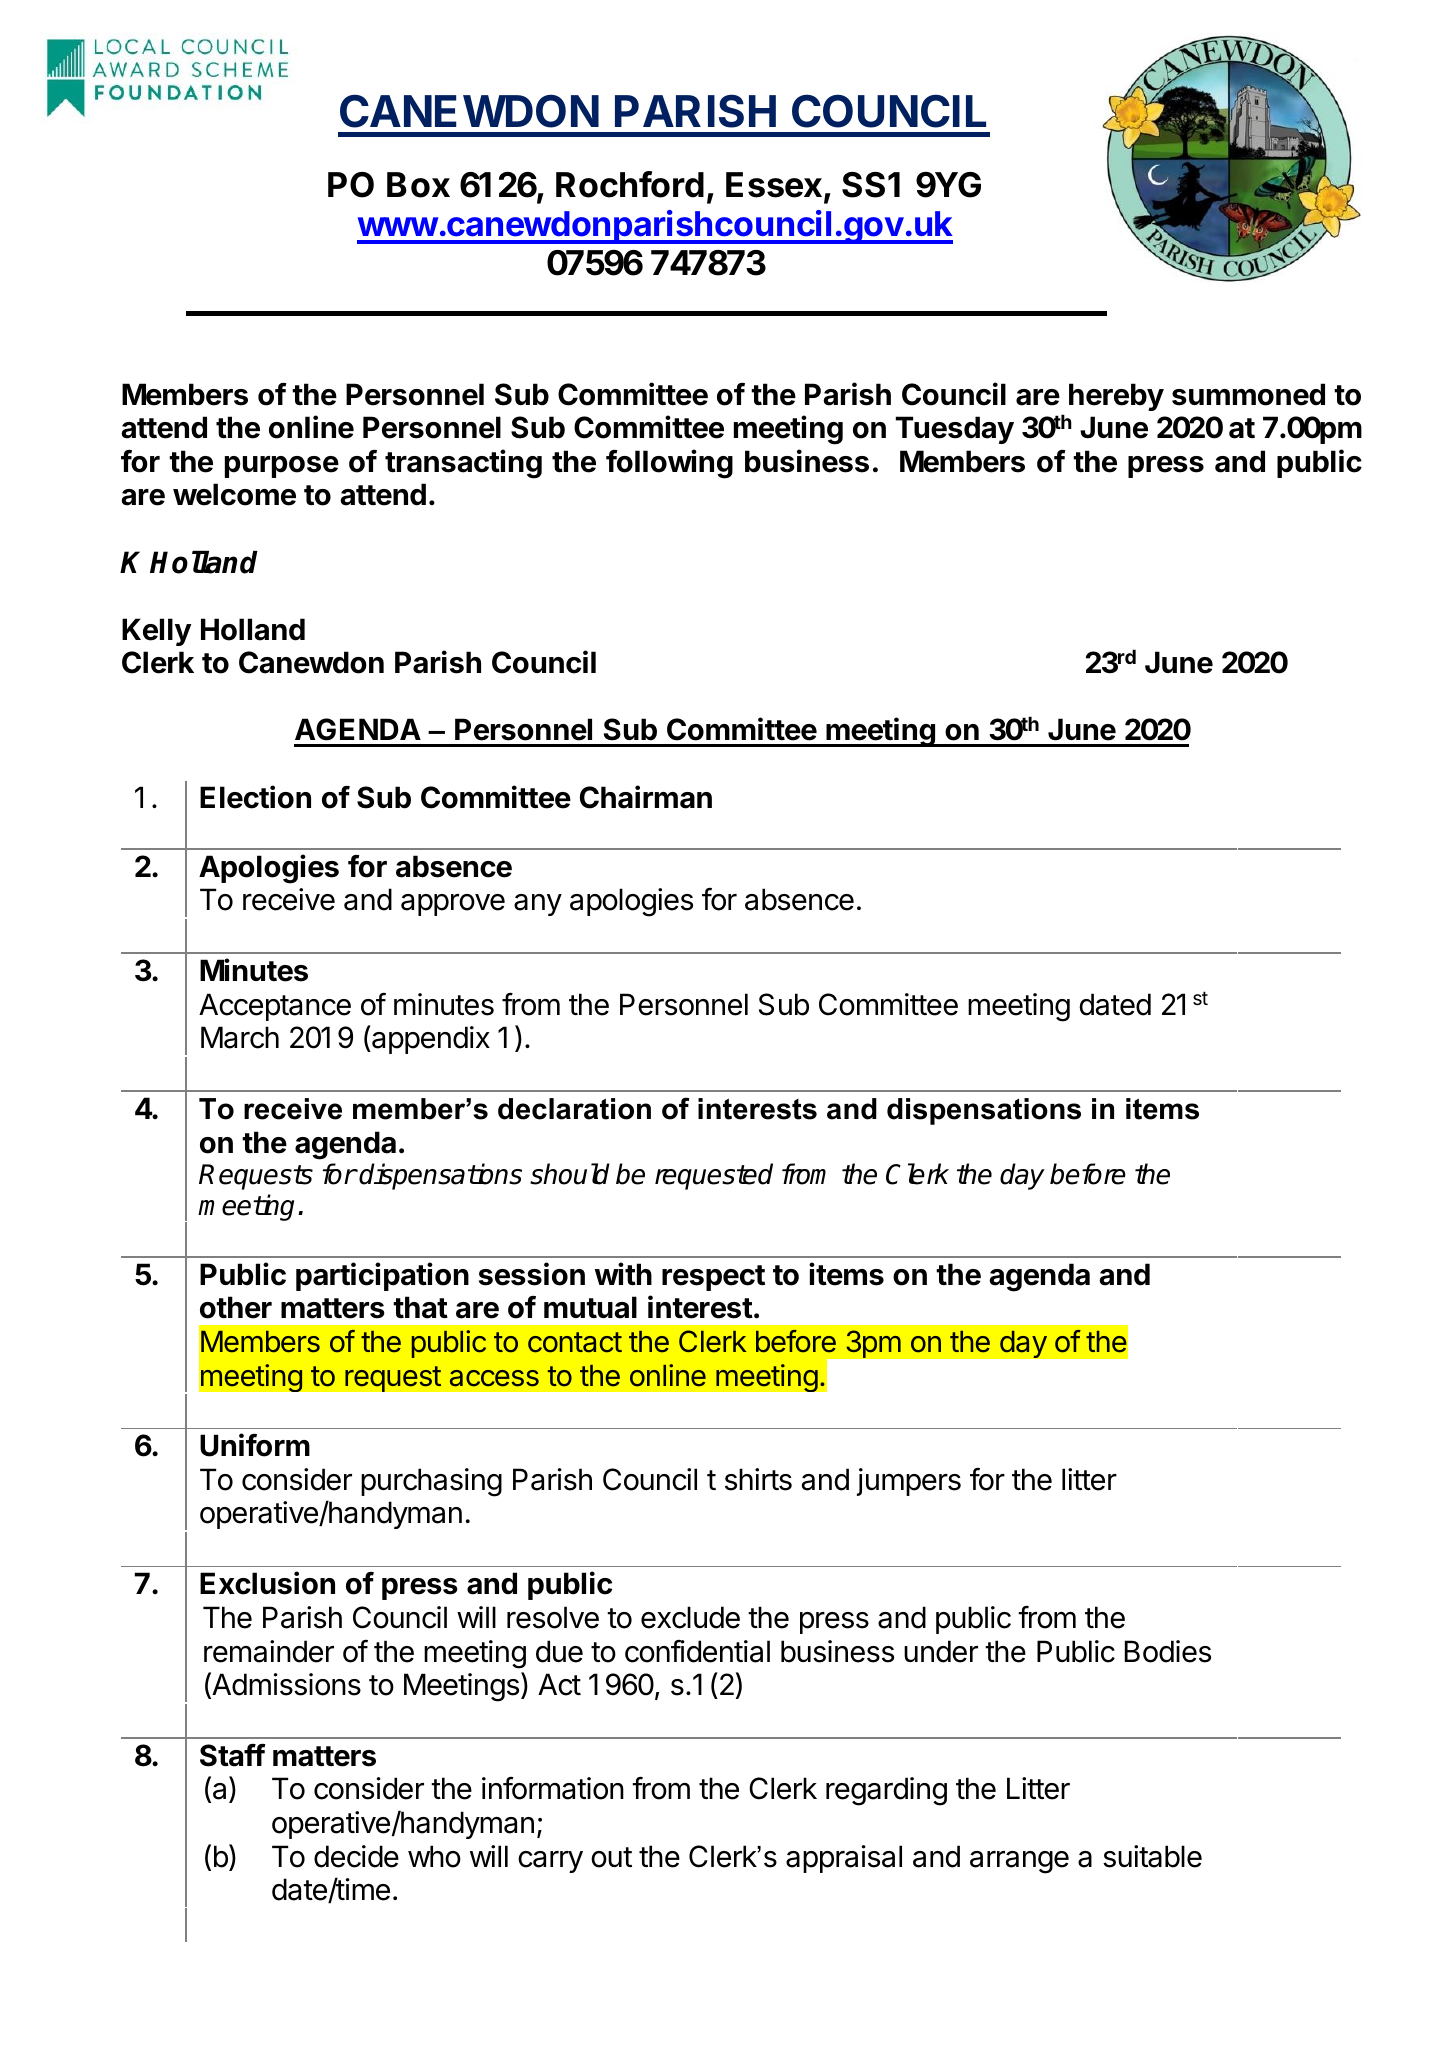 This document has width=1448, height=2048. I want to click on hereby, so click(1116, 397).
